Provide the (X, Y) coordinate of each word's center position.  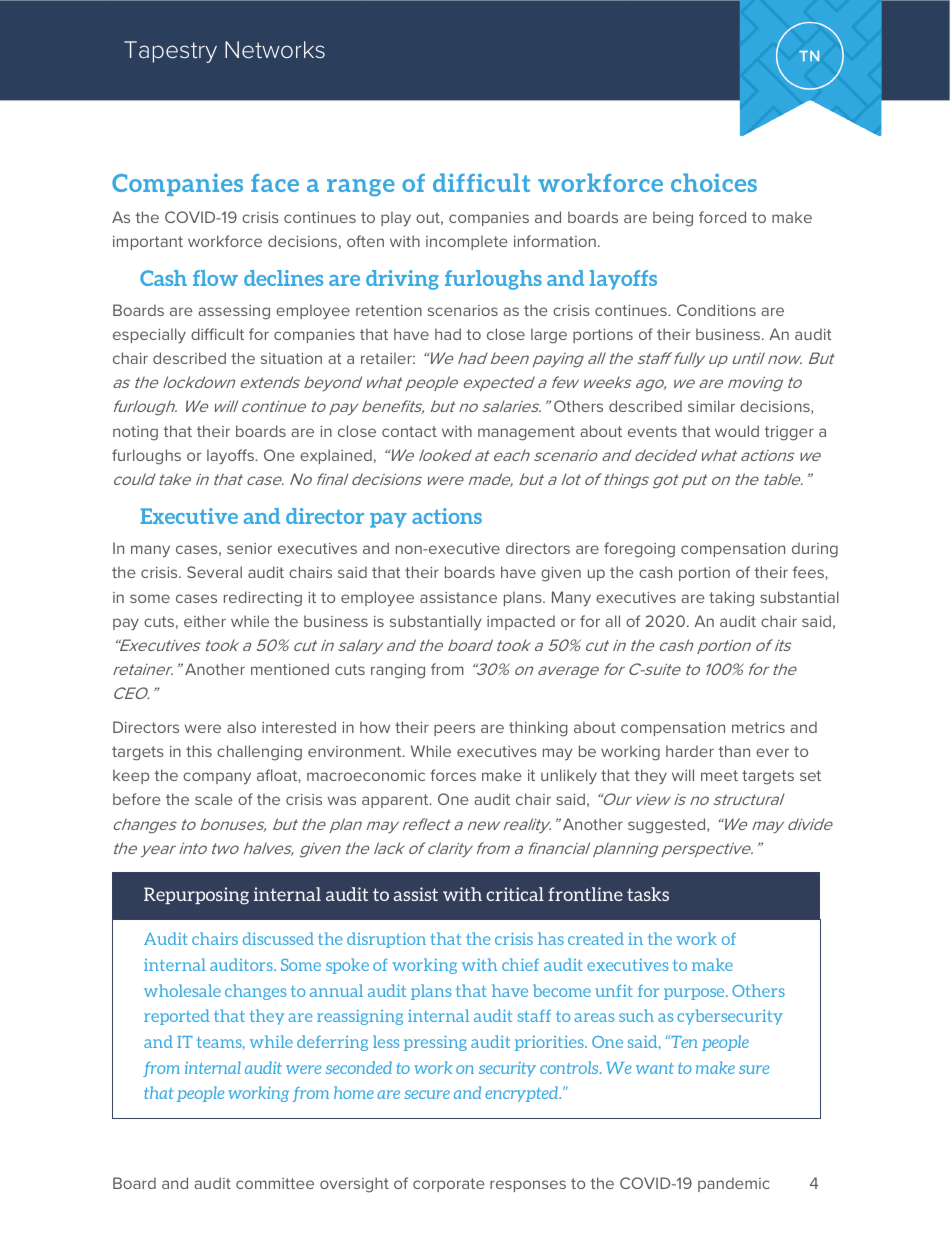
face (275, 183)
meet (719, 775)
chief (520, 964)
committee (275, 1183)
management (526, 433)
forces (453, 775)
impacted (521, 622)
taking (731, 599)
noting (135, 433)
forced (722, 217)
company (217, 778)
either (205, 621)
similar (711, 406)
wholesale (182, 990)
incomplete (467, 242)
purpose (695, 994)
